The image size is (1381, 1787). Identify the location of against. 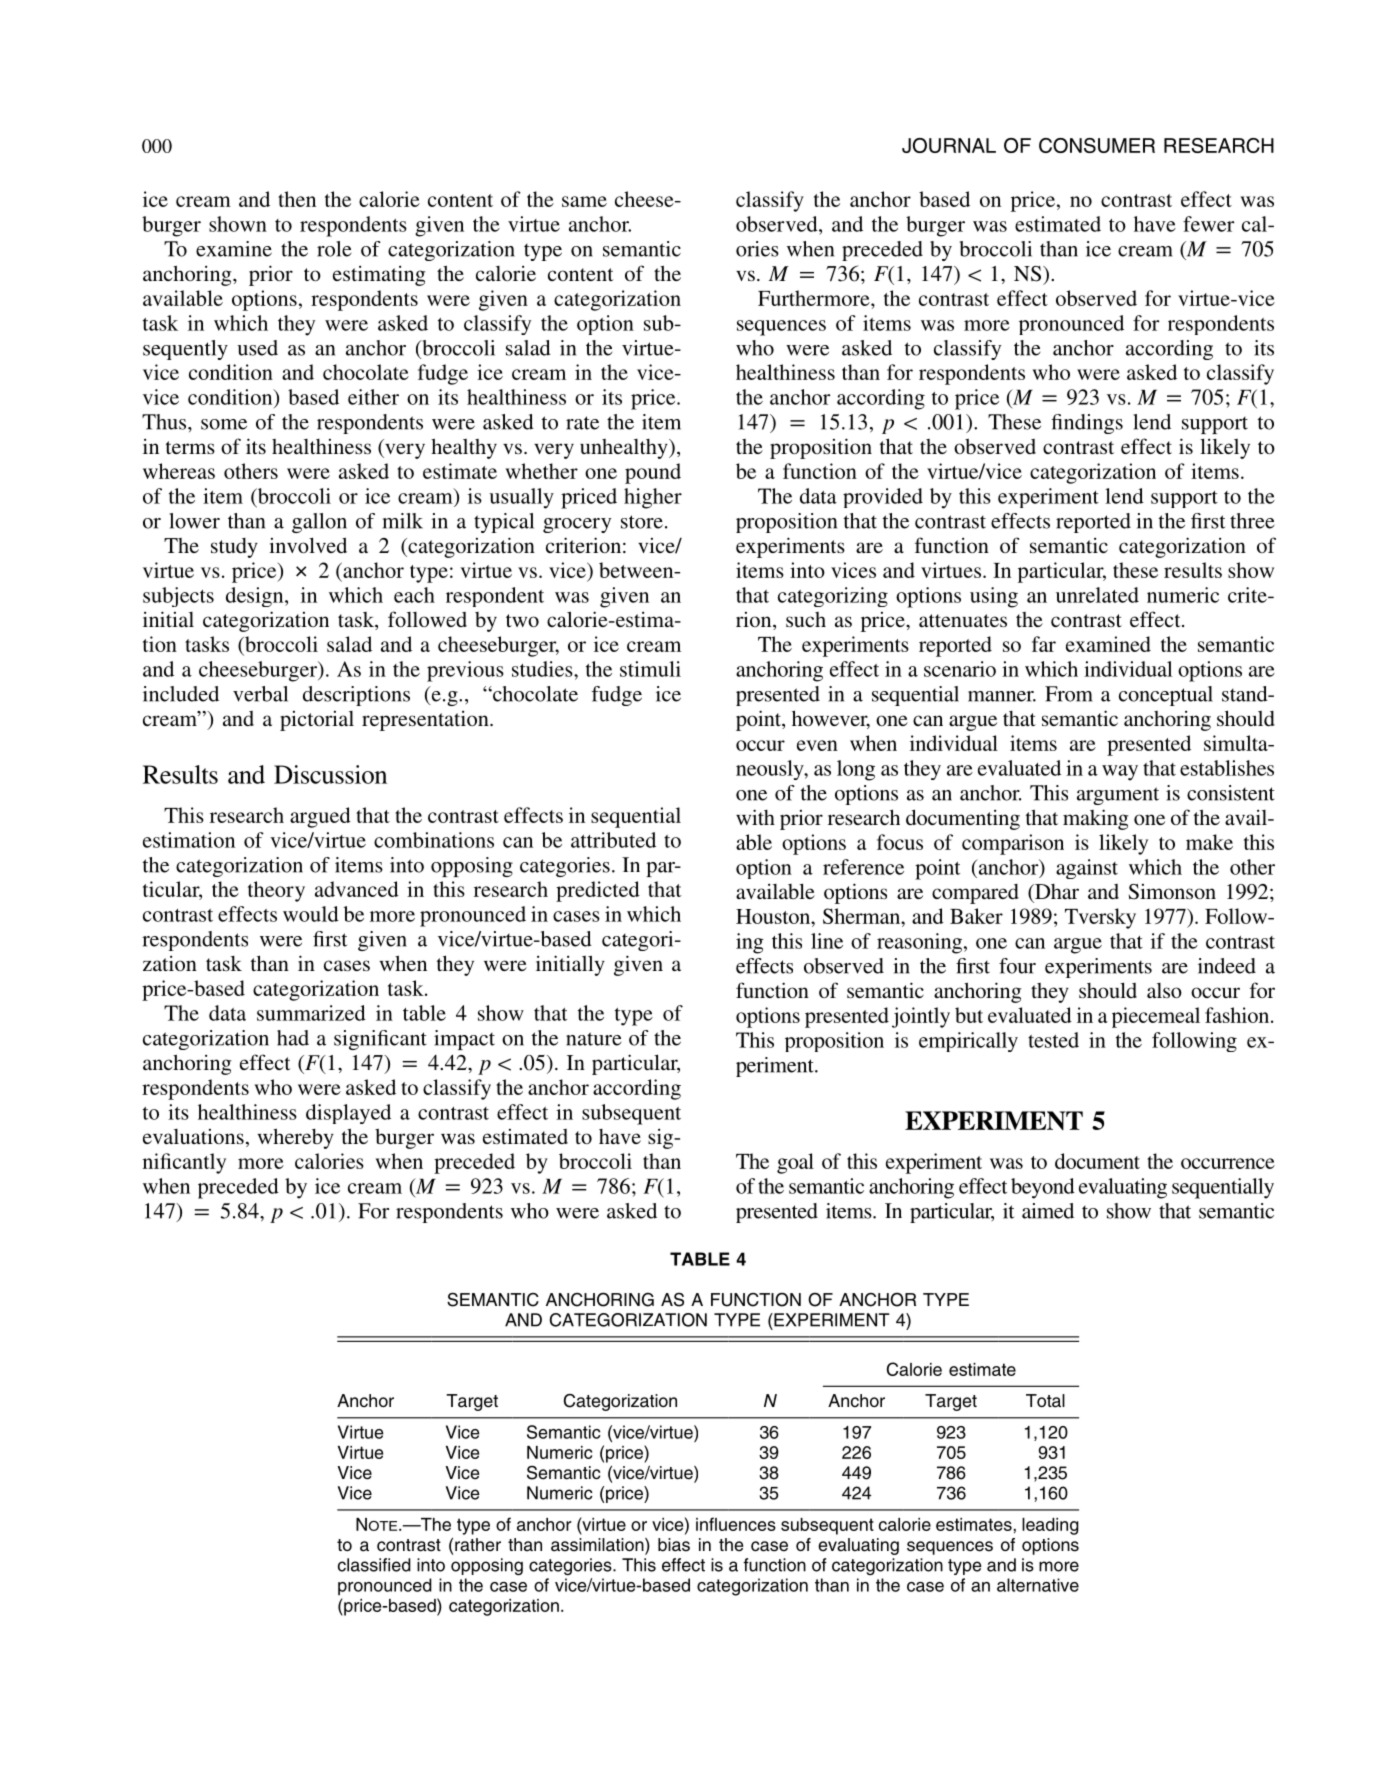
(1087, 869).
